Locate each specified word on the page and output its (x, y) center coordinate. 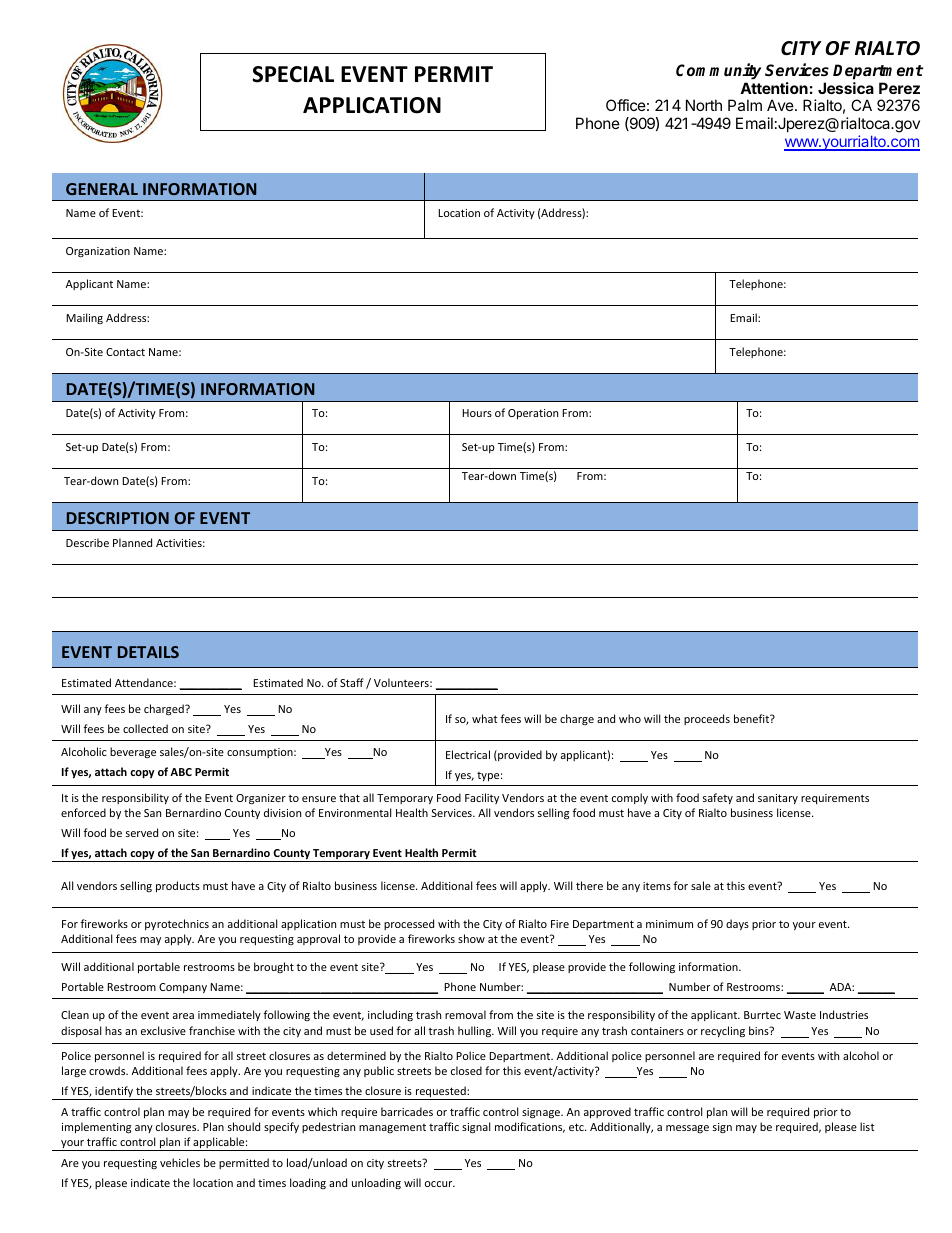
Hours (477, 413)
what (485, 718)
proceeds (707, 719)
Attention (774, 88)
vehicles (180, 1162)
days (737, 924)
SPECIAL (293, 74)
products (178, 886)
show (471, 938)
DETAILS (148, 652)
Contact (125, 352)
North (704, 105)
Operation (533, 414)
